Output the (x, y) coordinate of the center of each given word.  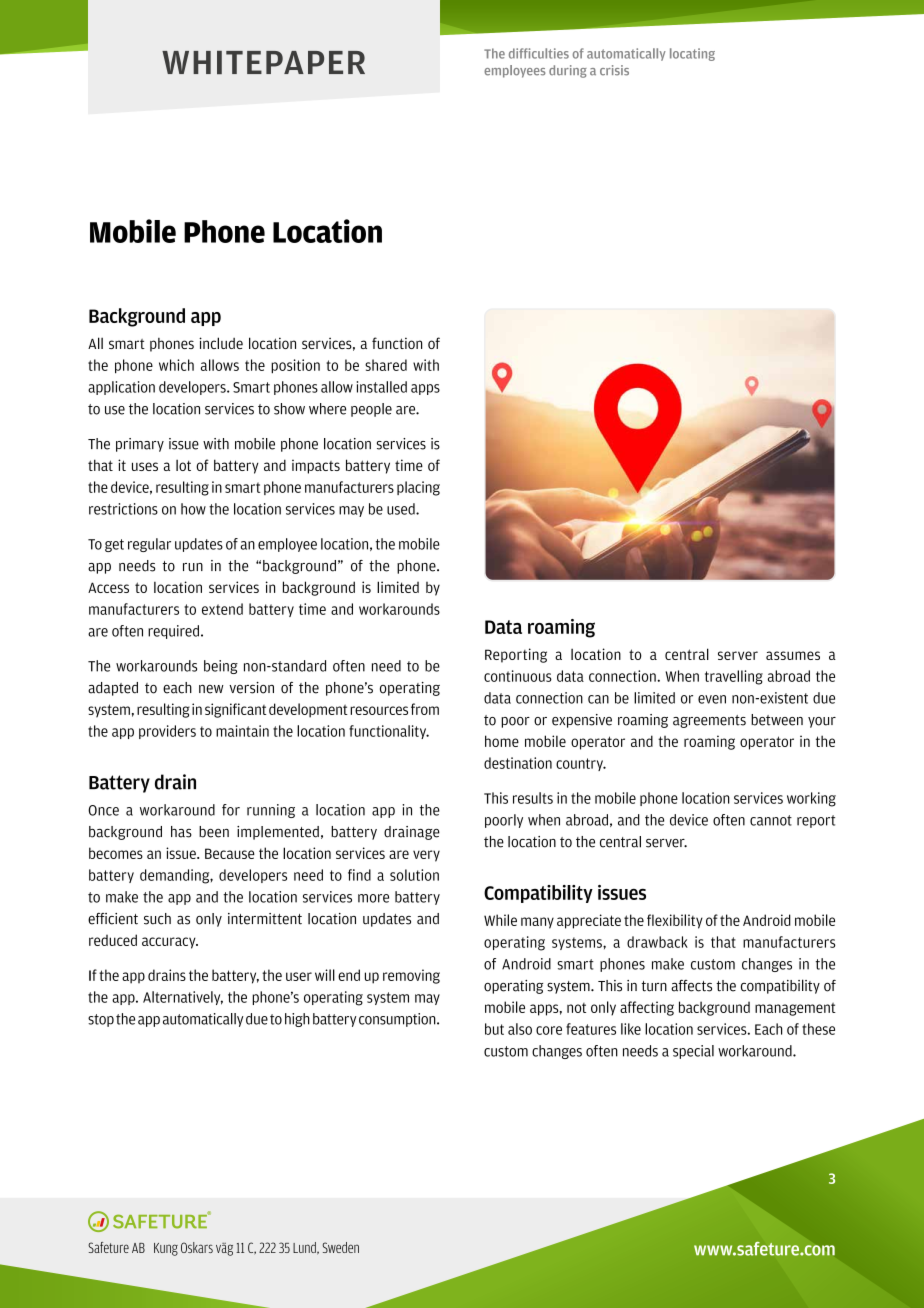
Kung (166, 1249)
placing (418, 488)
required (173, 632)
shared (386, 365)
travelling (734, 677)
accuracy (170, 943)
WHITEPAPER (263, 62)
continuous (518, 676)
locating (692, 54)
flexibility (675, 921)
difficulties (539, 53)
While (500, 920)
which (176, 365)
